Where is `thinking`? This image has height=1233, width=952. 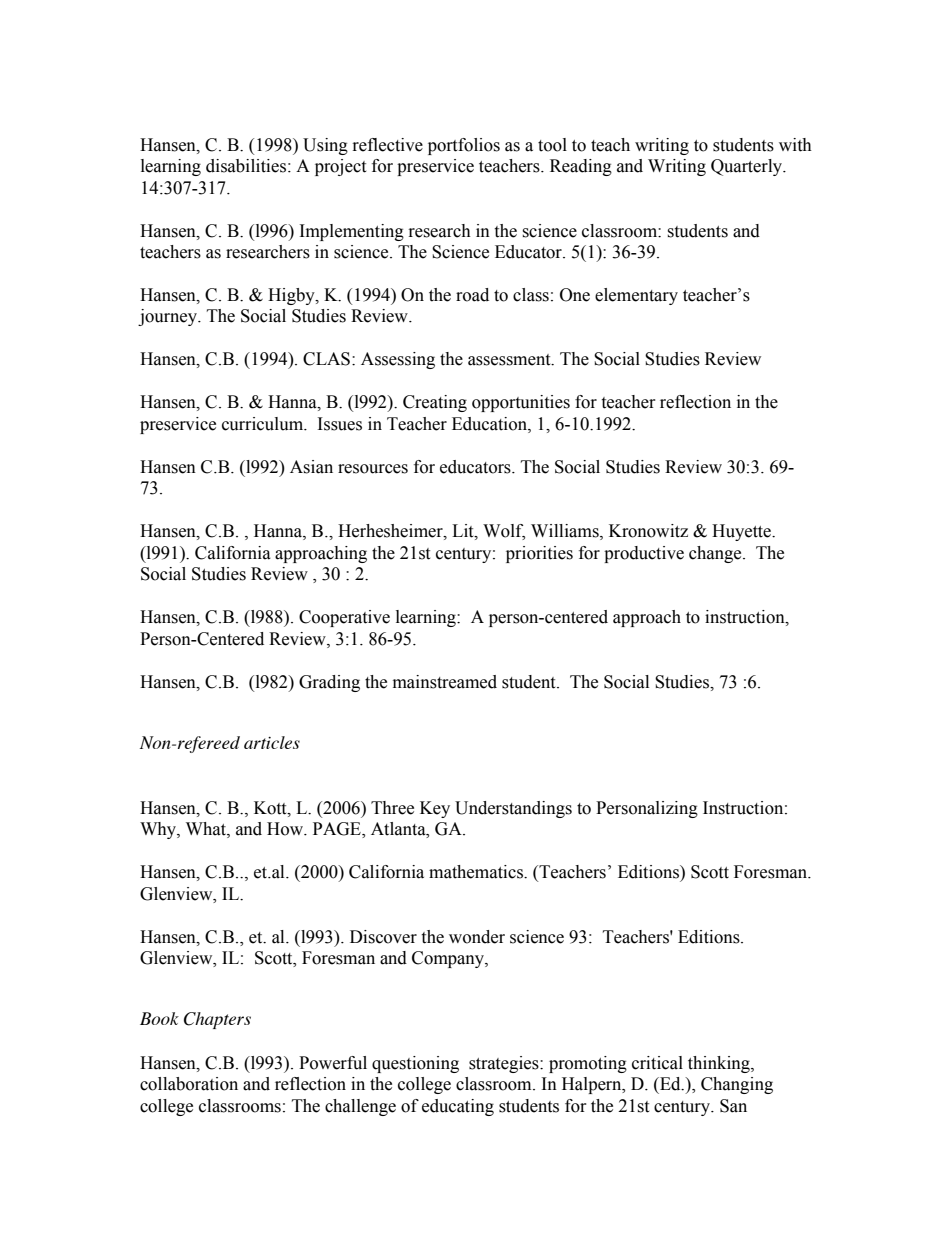
thinking is located at coordinates (720, 1064).
